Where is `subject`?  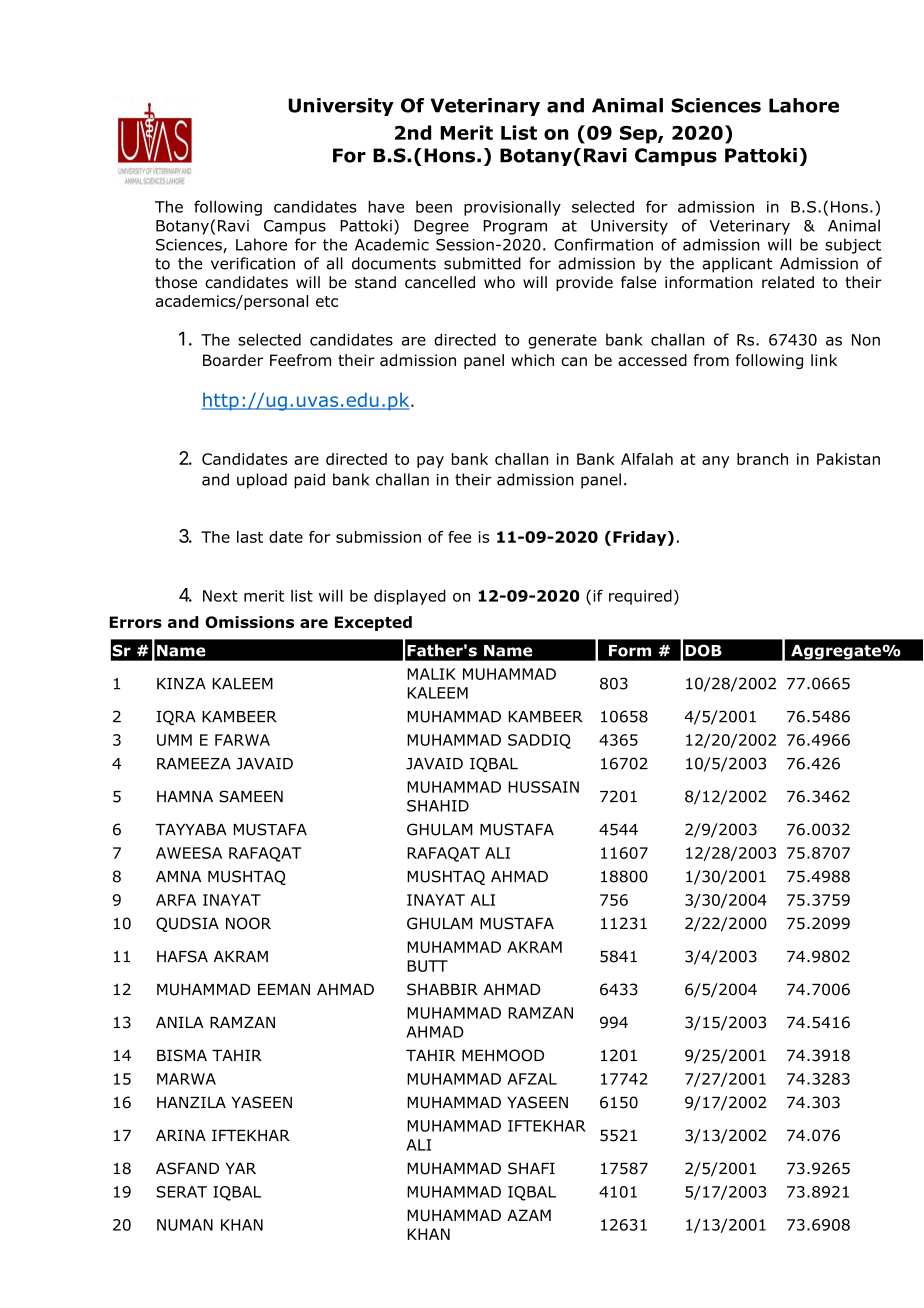 subject is located at coordinates (853, 246).
